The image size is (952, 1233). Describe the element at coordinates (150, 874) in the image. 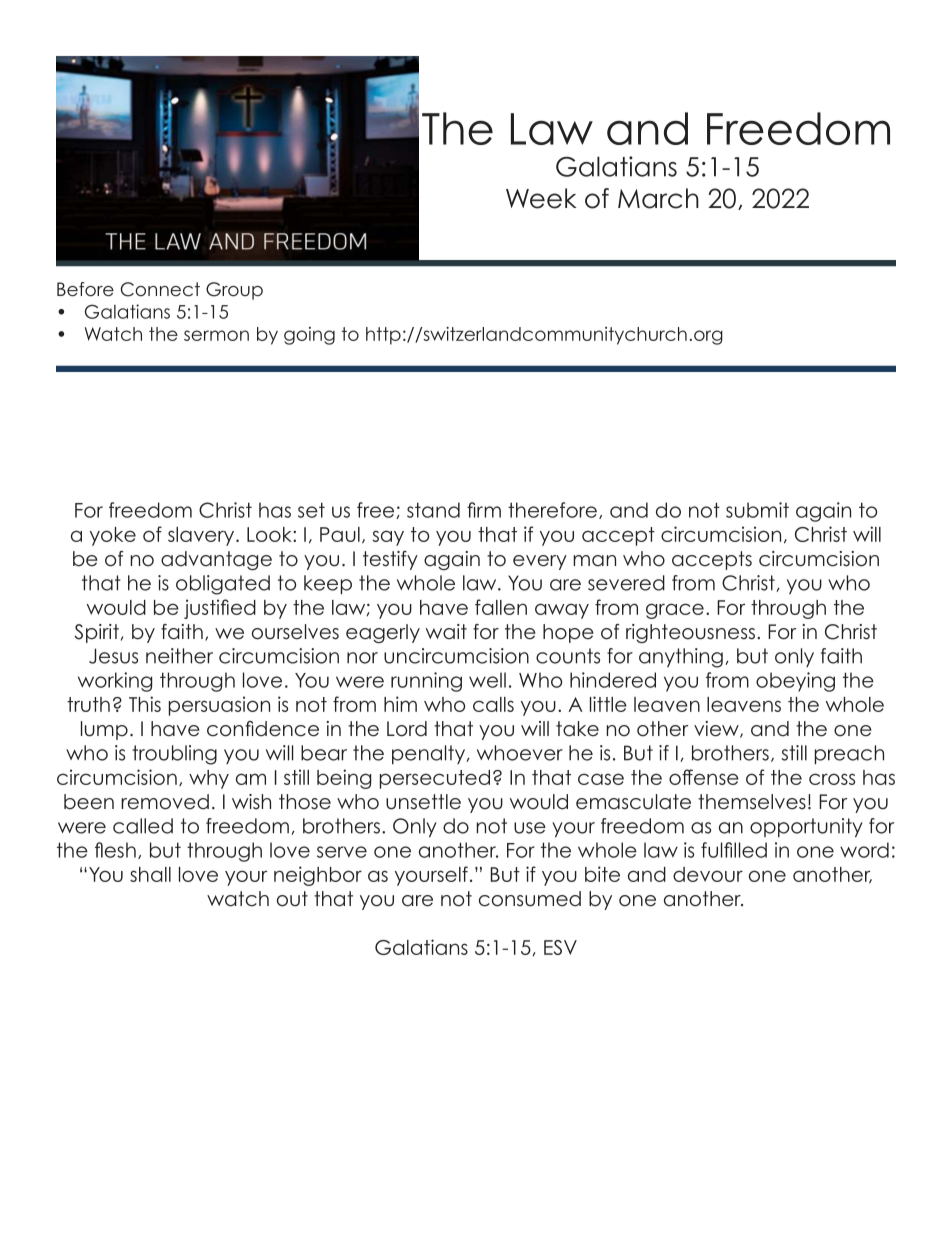

I see `shall` at that location.
